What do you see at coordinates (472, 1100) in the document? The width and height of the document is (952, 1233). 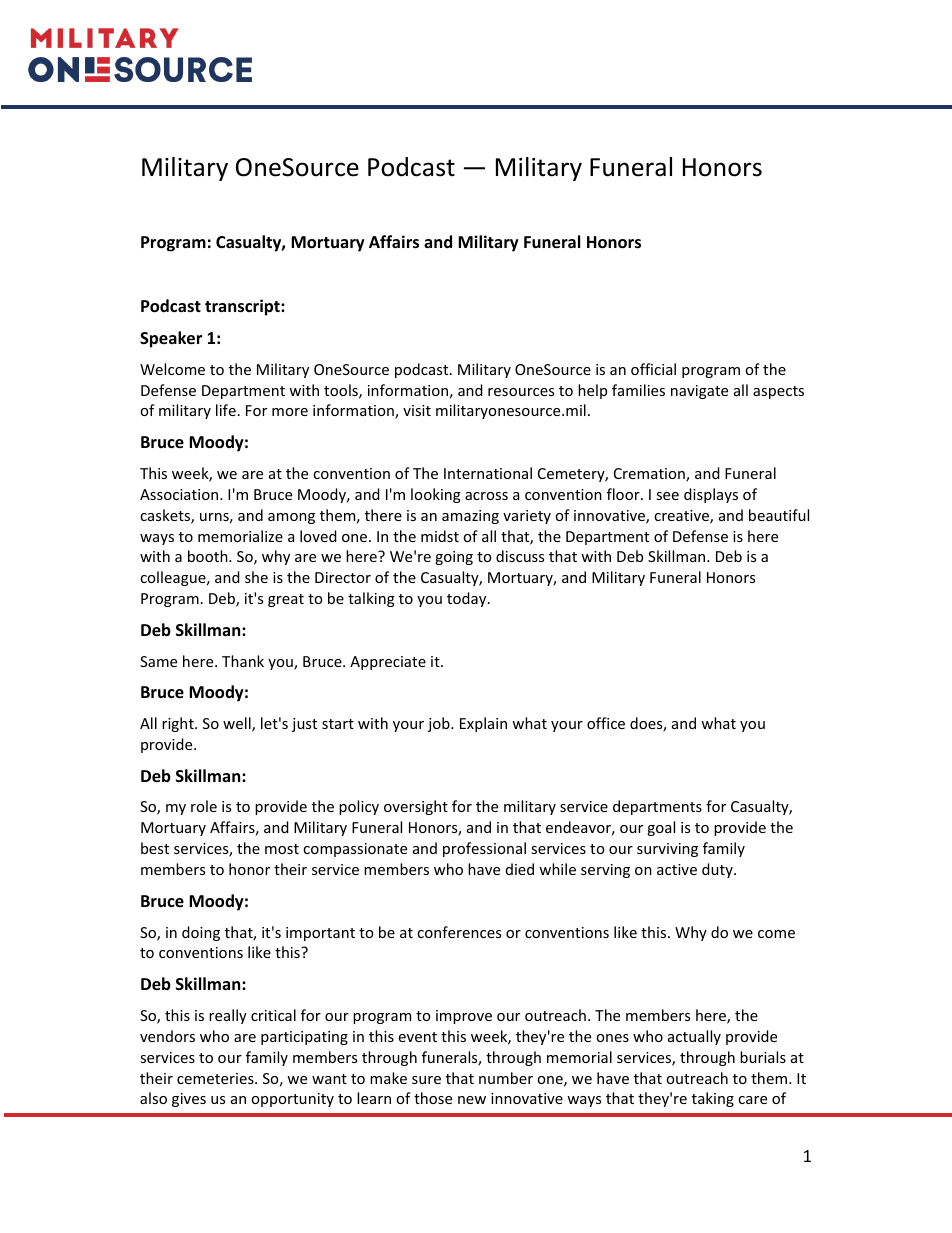 I see `new` at bounding box center [472, 1100].
